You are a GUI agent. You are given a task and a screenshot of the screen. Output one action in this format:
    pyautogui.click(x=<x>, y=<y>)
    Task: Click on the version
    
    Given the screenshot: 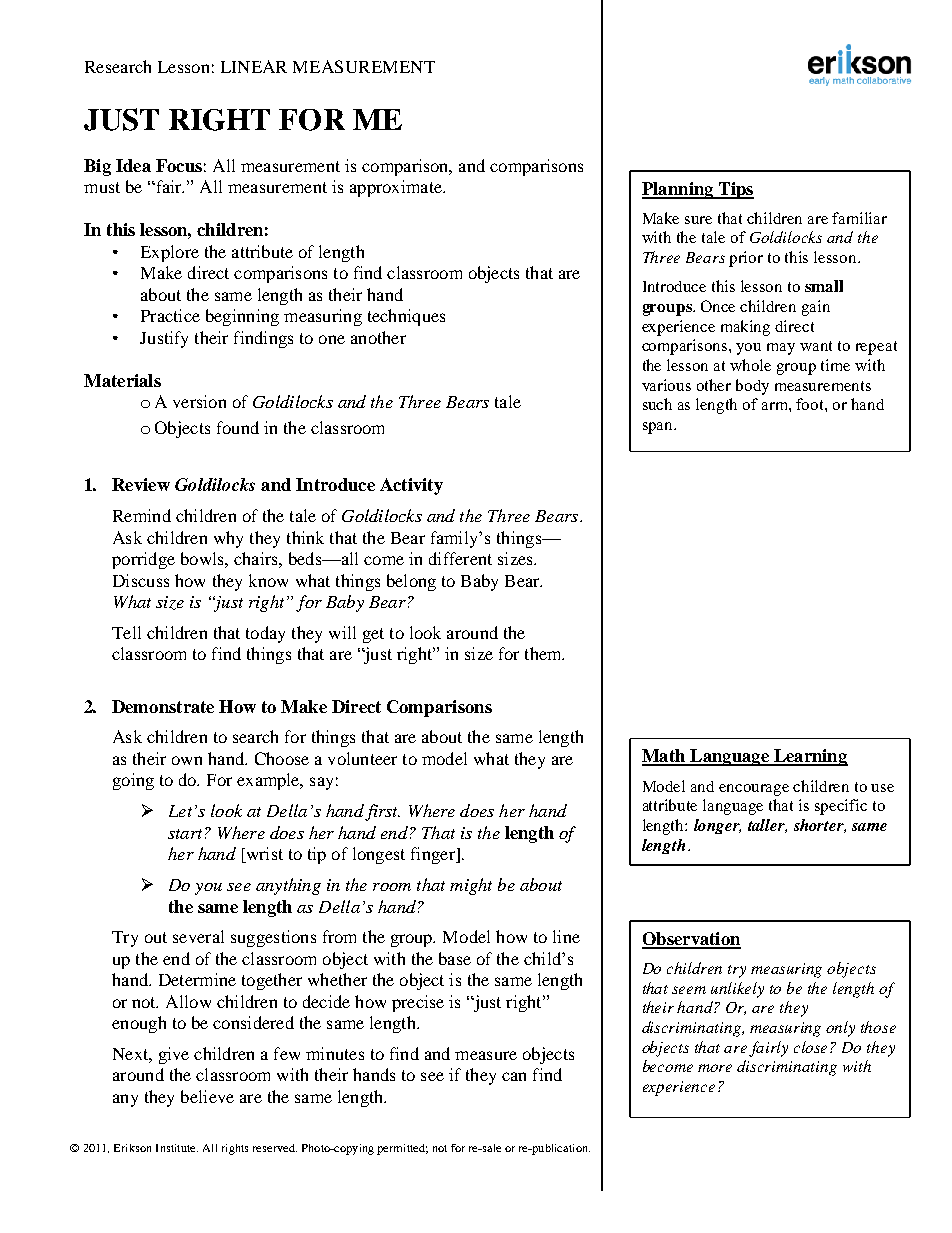 What is the action you would take?
    pyautogui.click(x=199, y=401)
